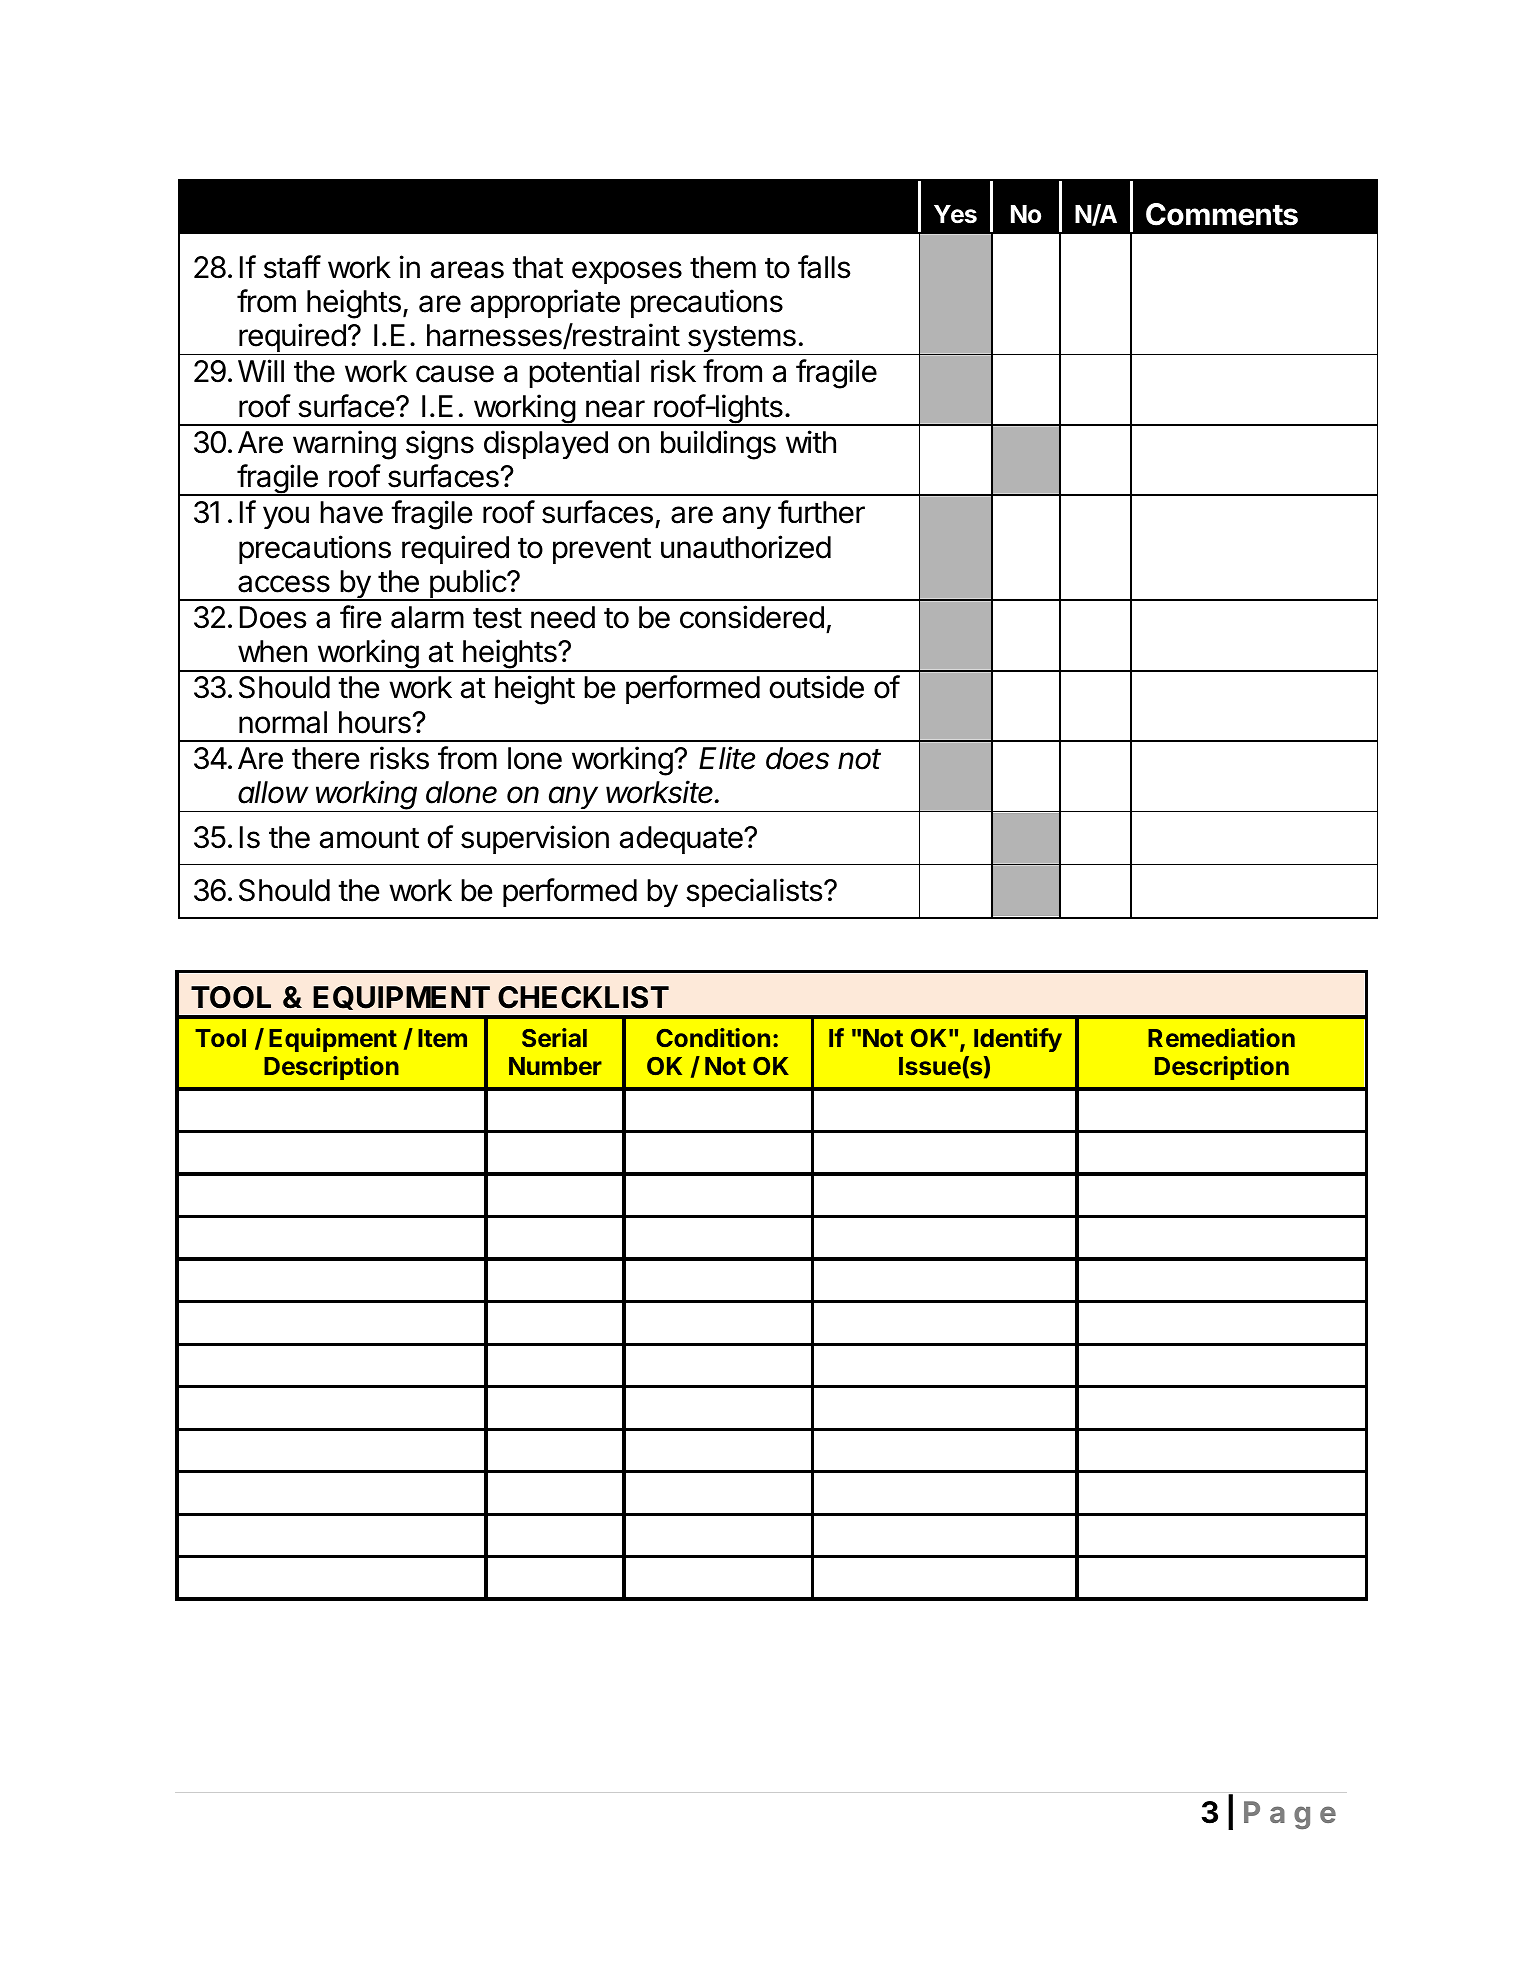 This page has height=1969, width=1522. What do you see at coordinates (824, 267) in the page?
I see `falls` at bounding box center [824, 267].
